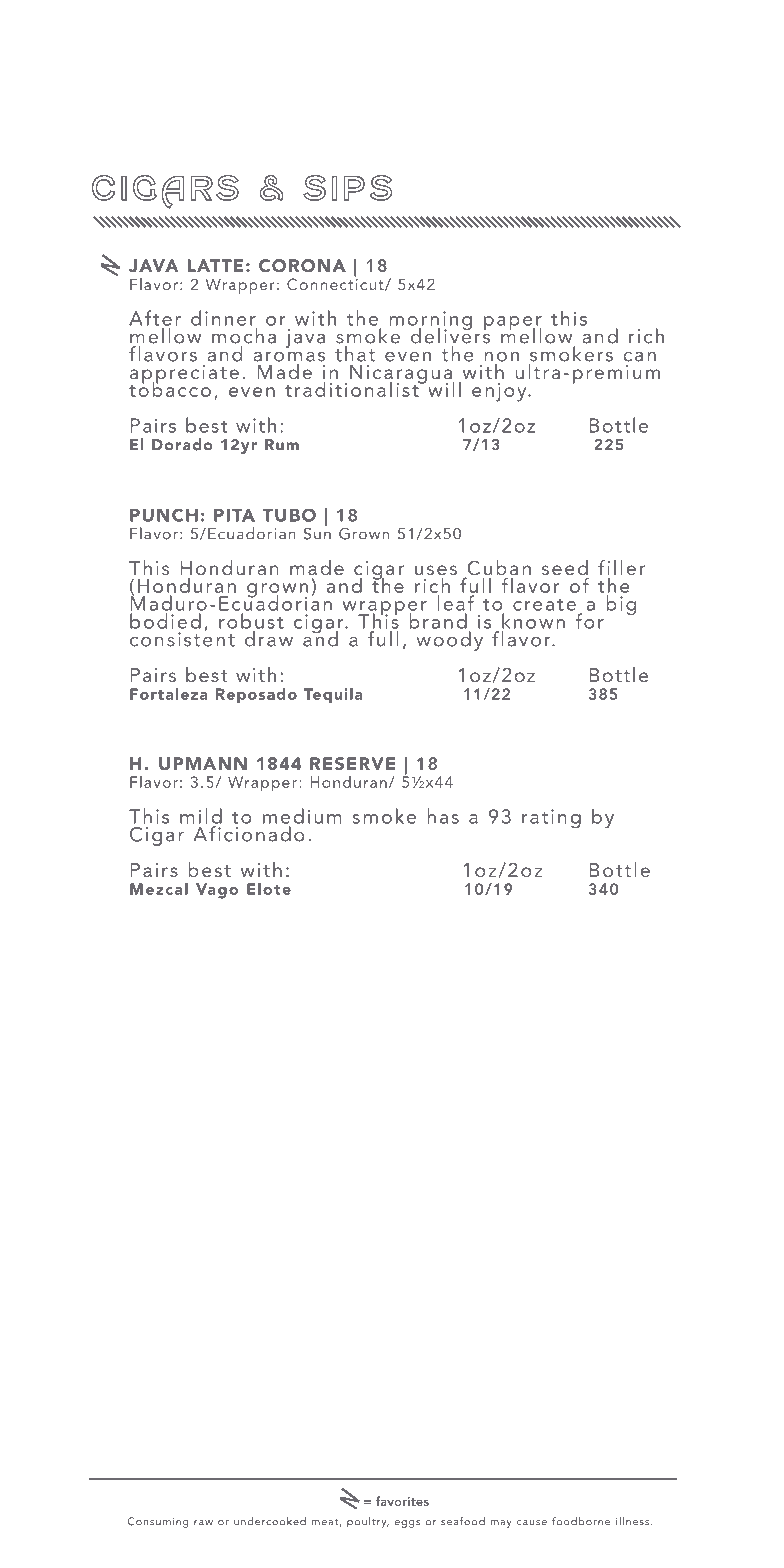 The height and width of the screenshot is (1568, 784). I want to click on Mezcal, so click(159, 889).
